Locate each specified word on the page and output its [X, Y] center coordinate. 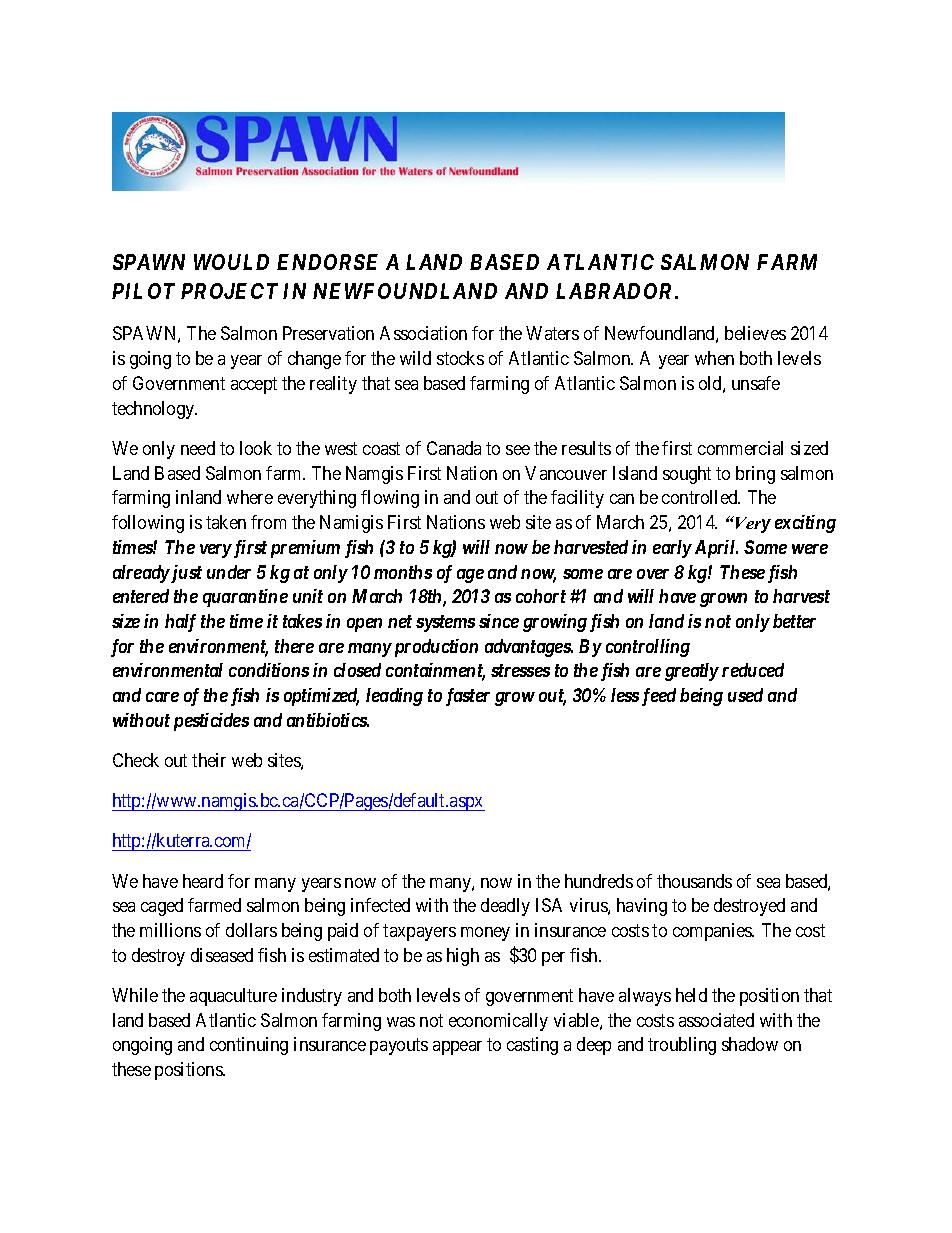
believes [755, 333]
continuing [249, 1046]
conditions [269, 670]
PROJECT [229, 291]
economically [498, 1022]
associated [716, 1020]
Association [423, 333]
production [434, 648]
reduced [753, 670]
